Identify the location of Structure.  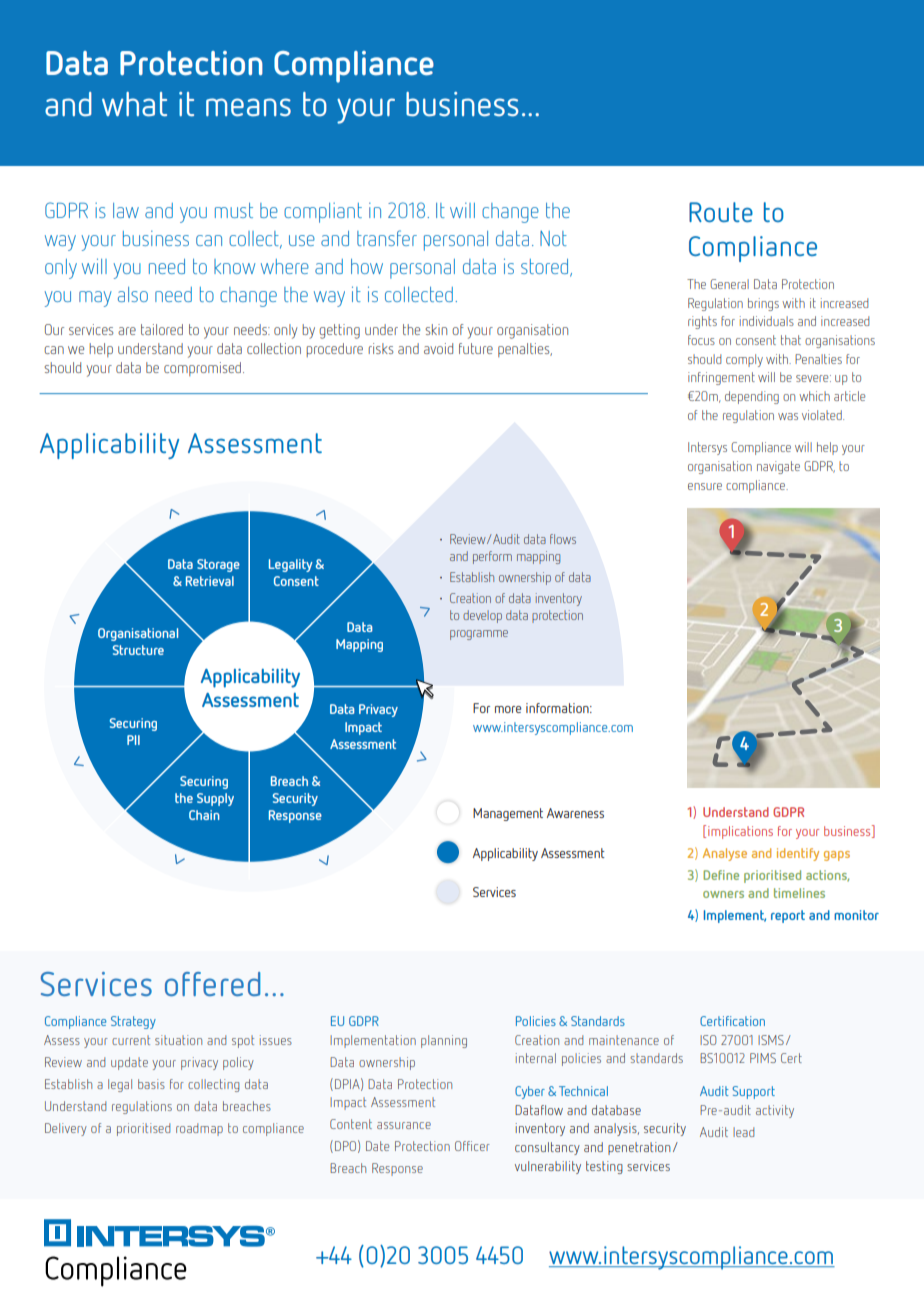
(138, 650).
